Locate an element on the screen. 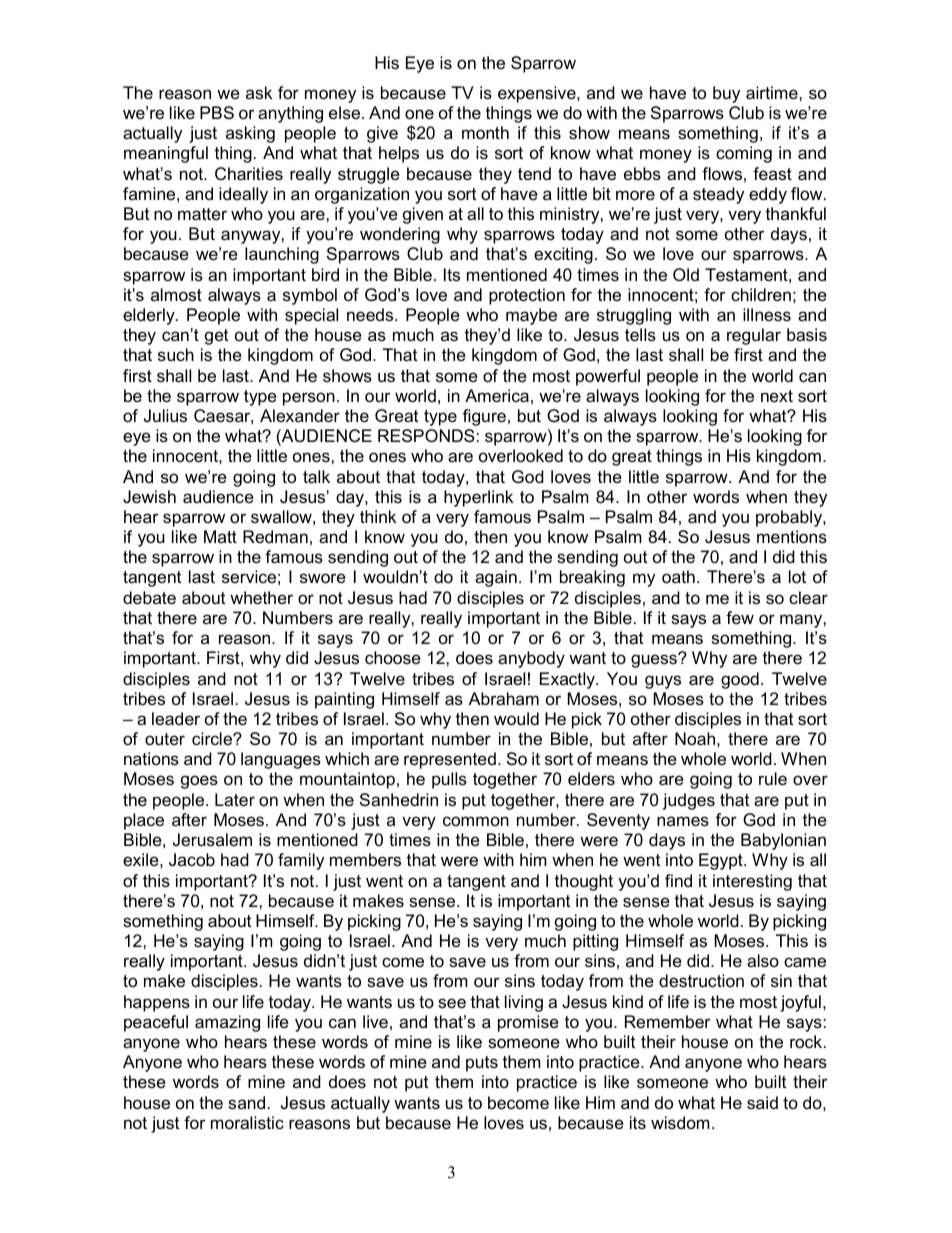 The width and height of the screenshot is (952, 1233). buy is located at coordinates (726, 94).
